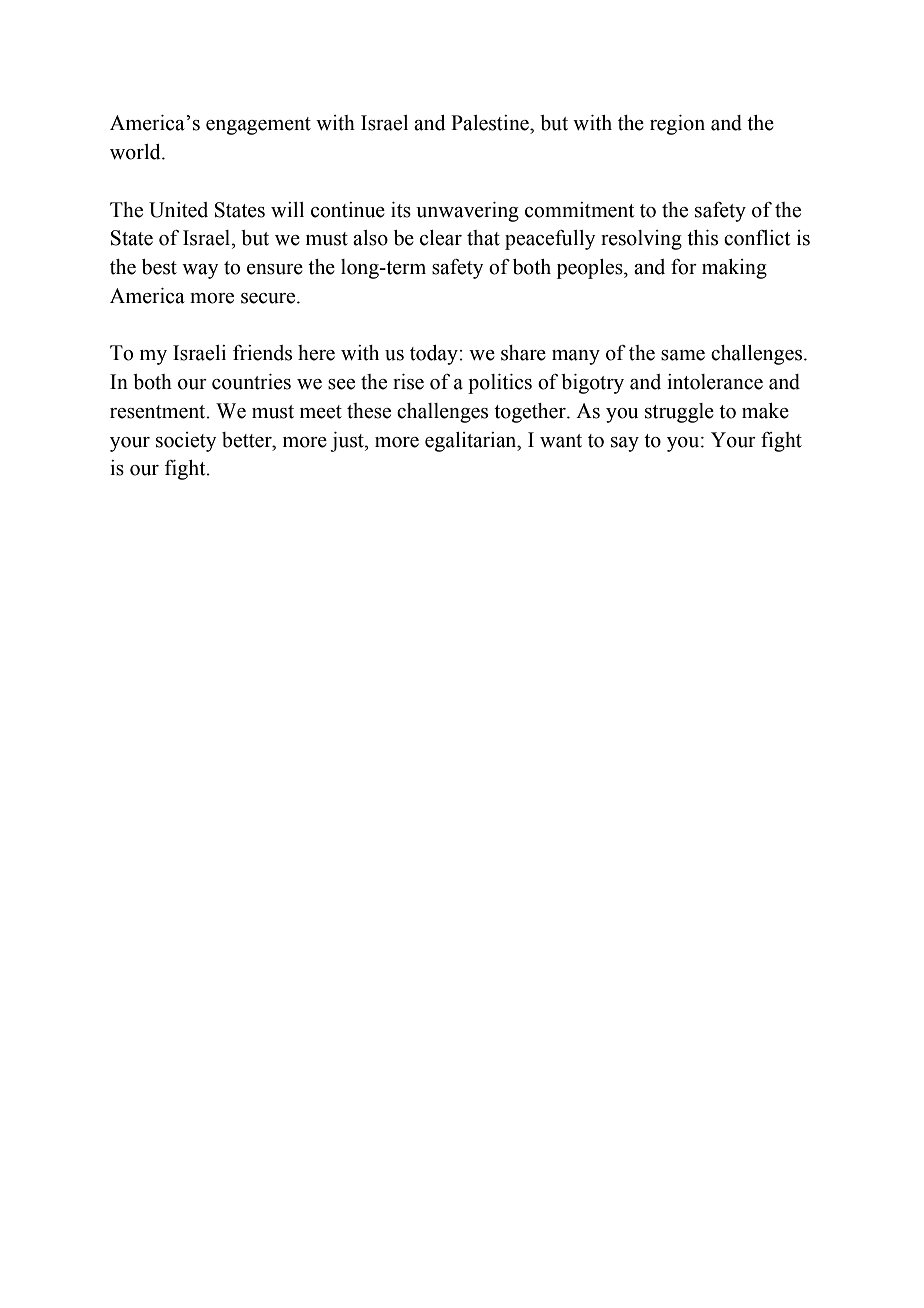  I want to click on Palestine, so click(491, 123).
